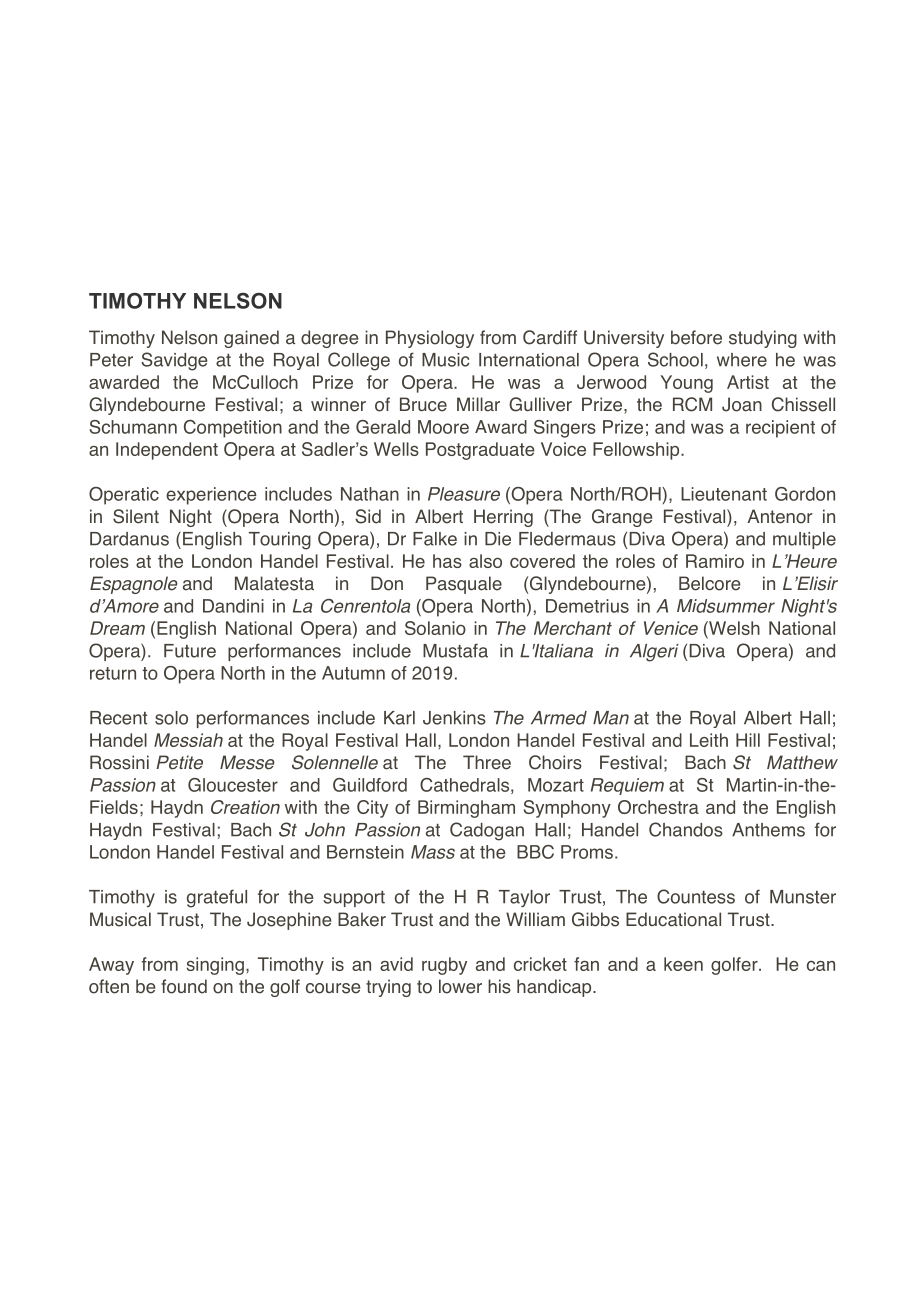 This screenshot has width=924, height=1308. What do you see at coordinates (742, 360) in the screenshot?
I see `where` at bounding box center [742, 360].
